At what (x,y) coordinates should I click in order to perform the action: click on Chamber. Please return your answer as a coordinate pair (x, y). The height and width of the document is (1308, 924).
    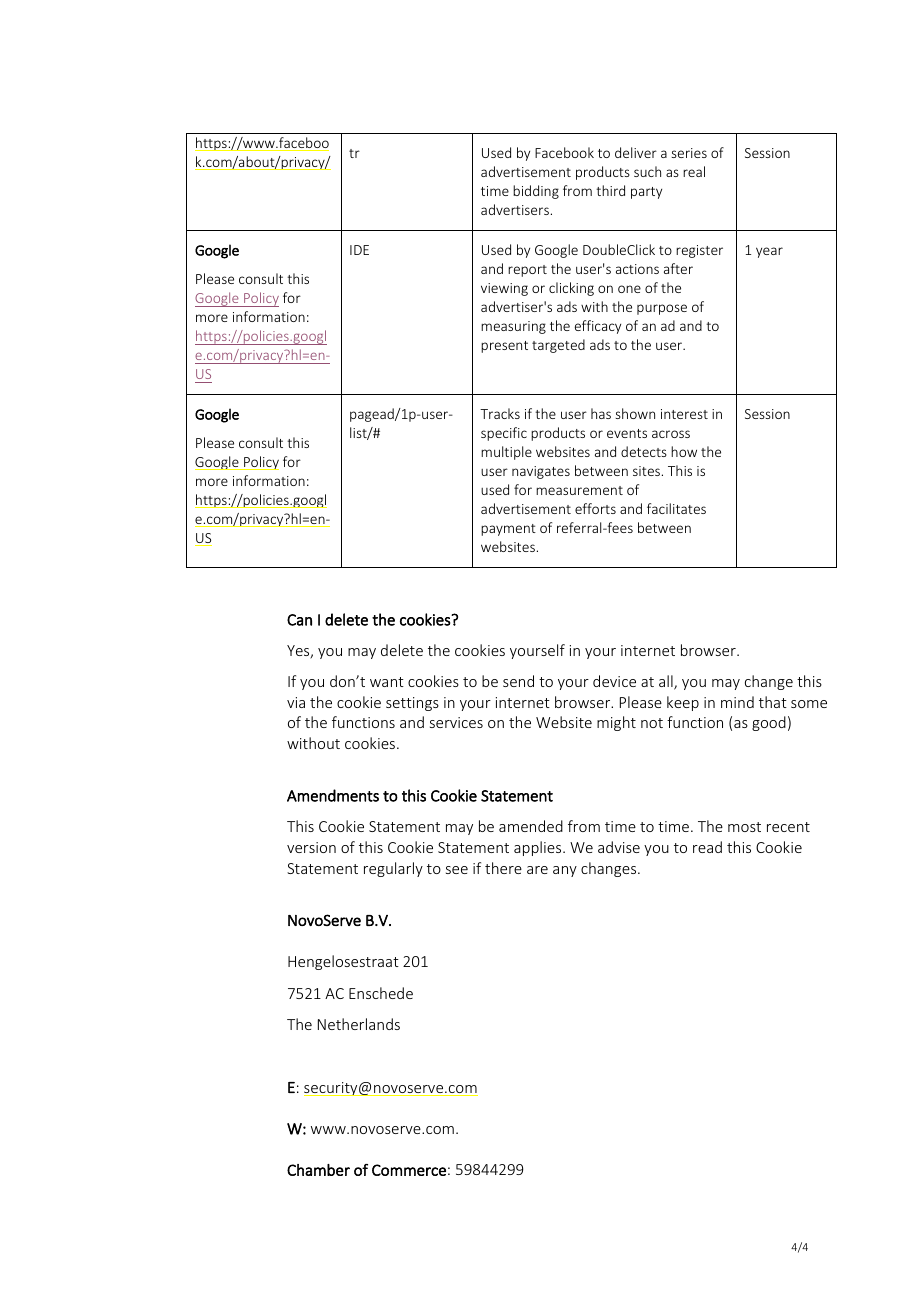
    Looking at the image, I should click on (318, 1170).
